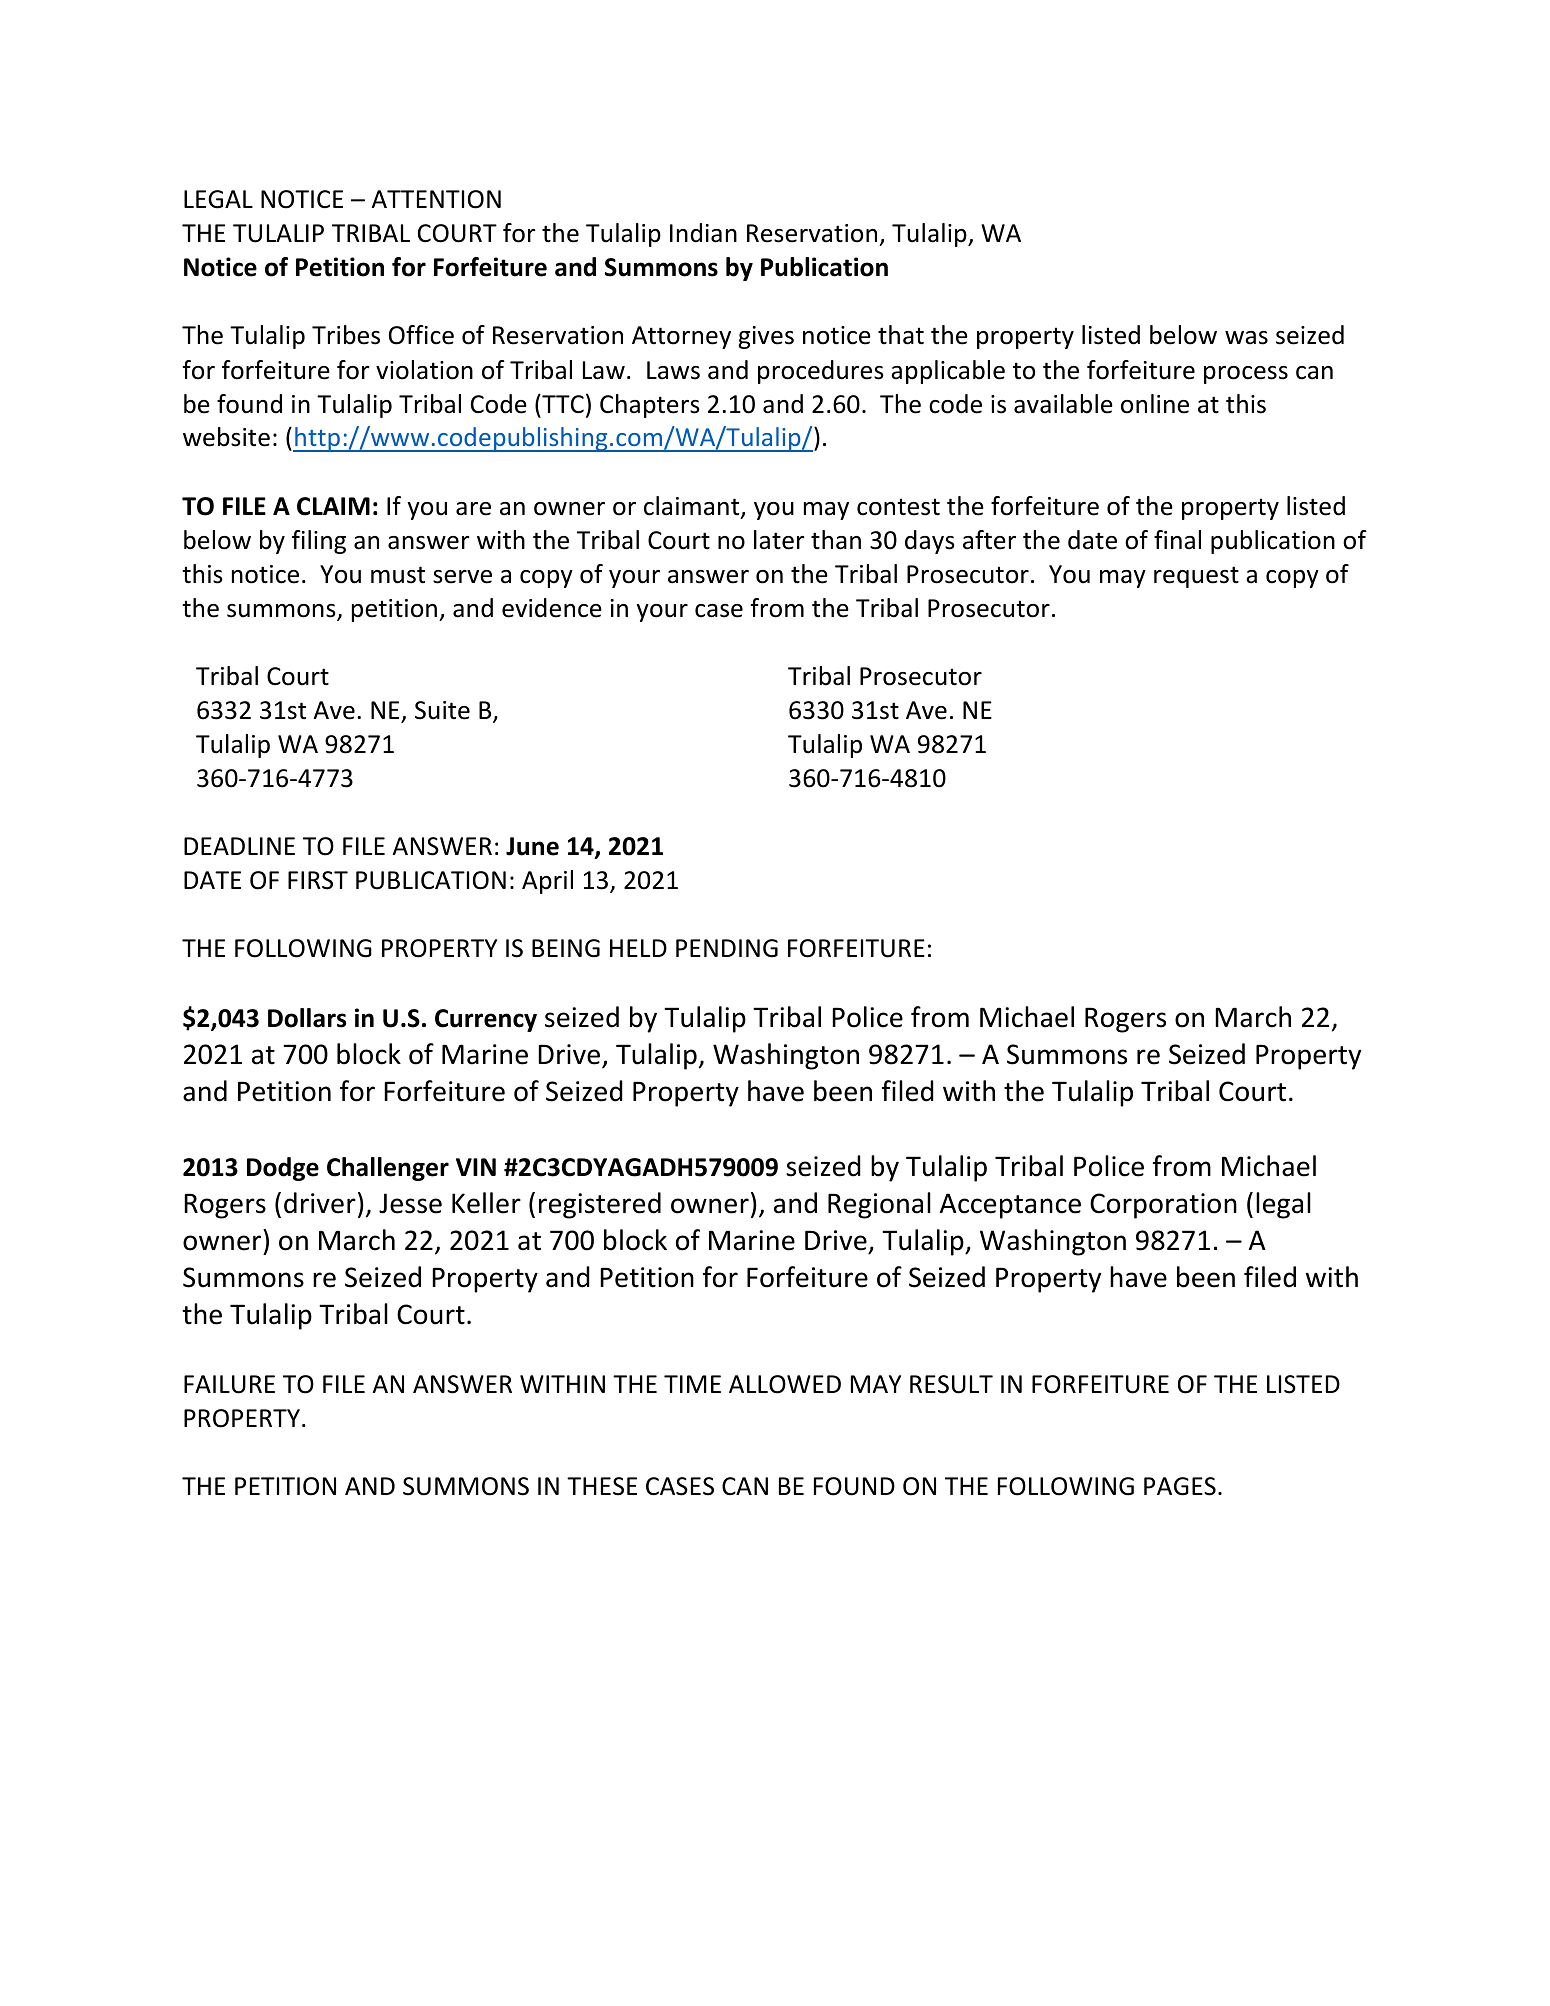  Describe the element at coordinates (1246, 375) in the image. I see `process` at that location.
